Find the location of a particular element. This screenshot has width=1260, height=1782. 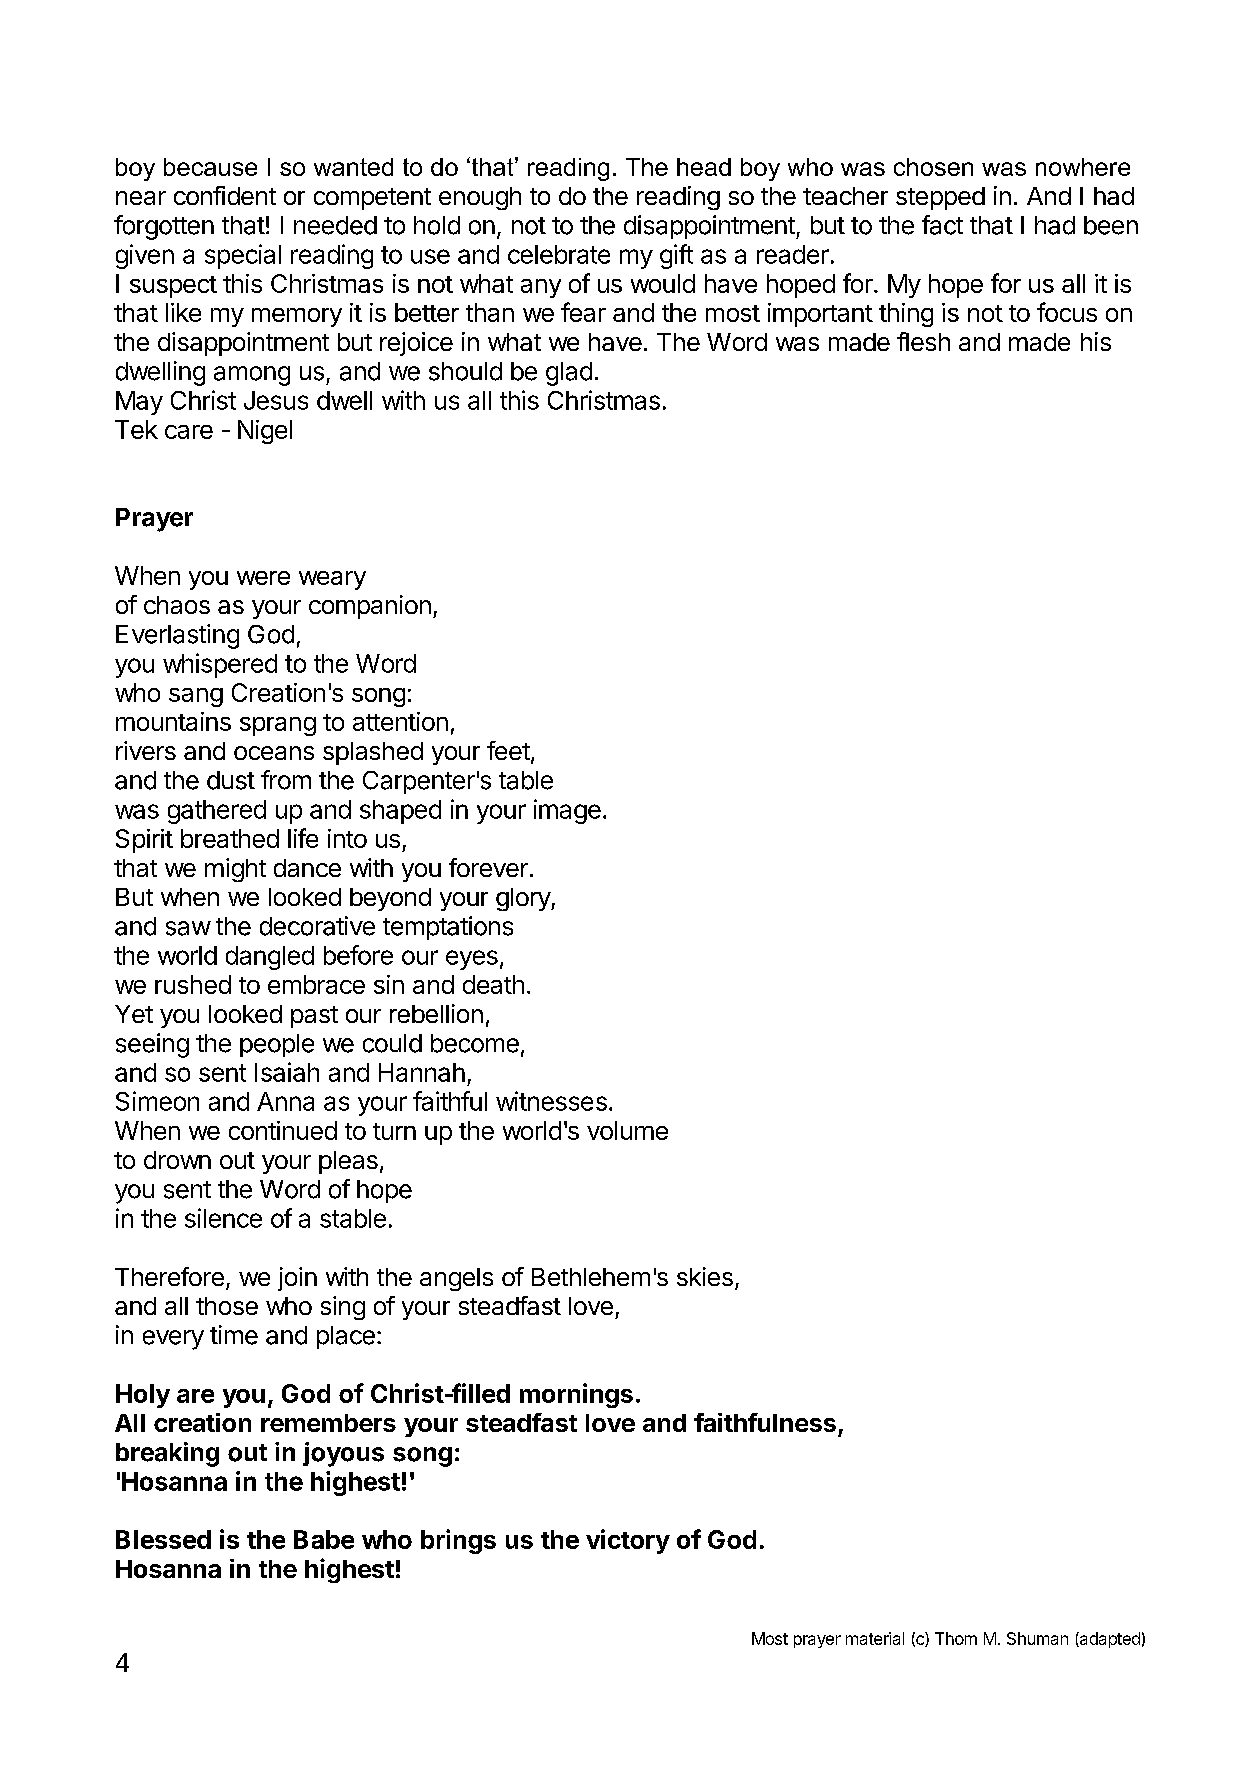

glory is located at coordinates (524, 899).
